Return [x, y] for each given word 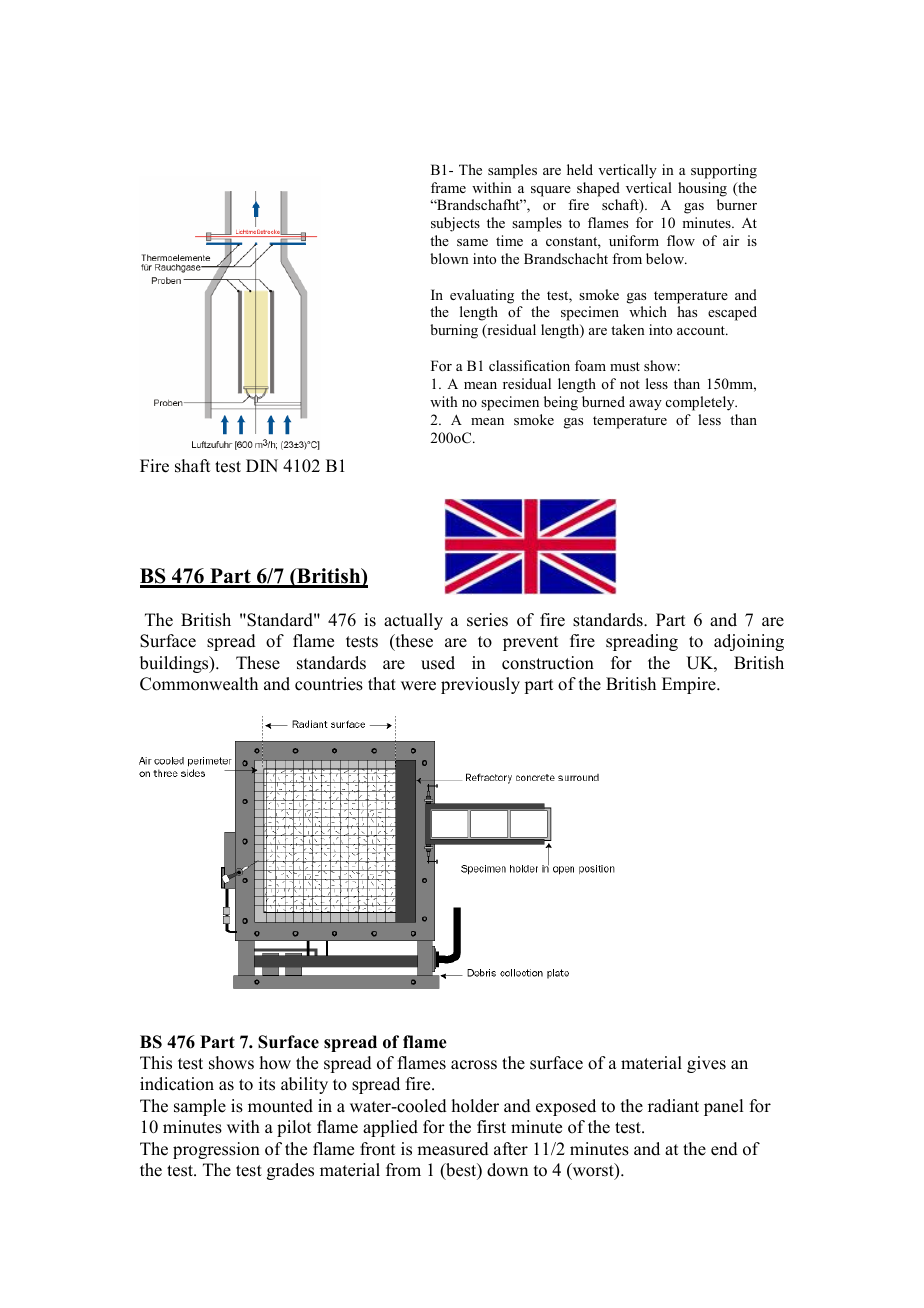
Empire [690, 685]
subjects [455, 224]
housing [702, 189]
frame [448, 187]
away [645, 405]
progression [216, 1150]
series [487, 620]
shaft [192, 466]
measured [453, 1149]
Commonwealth [199, 684]
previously [480, 685]
